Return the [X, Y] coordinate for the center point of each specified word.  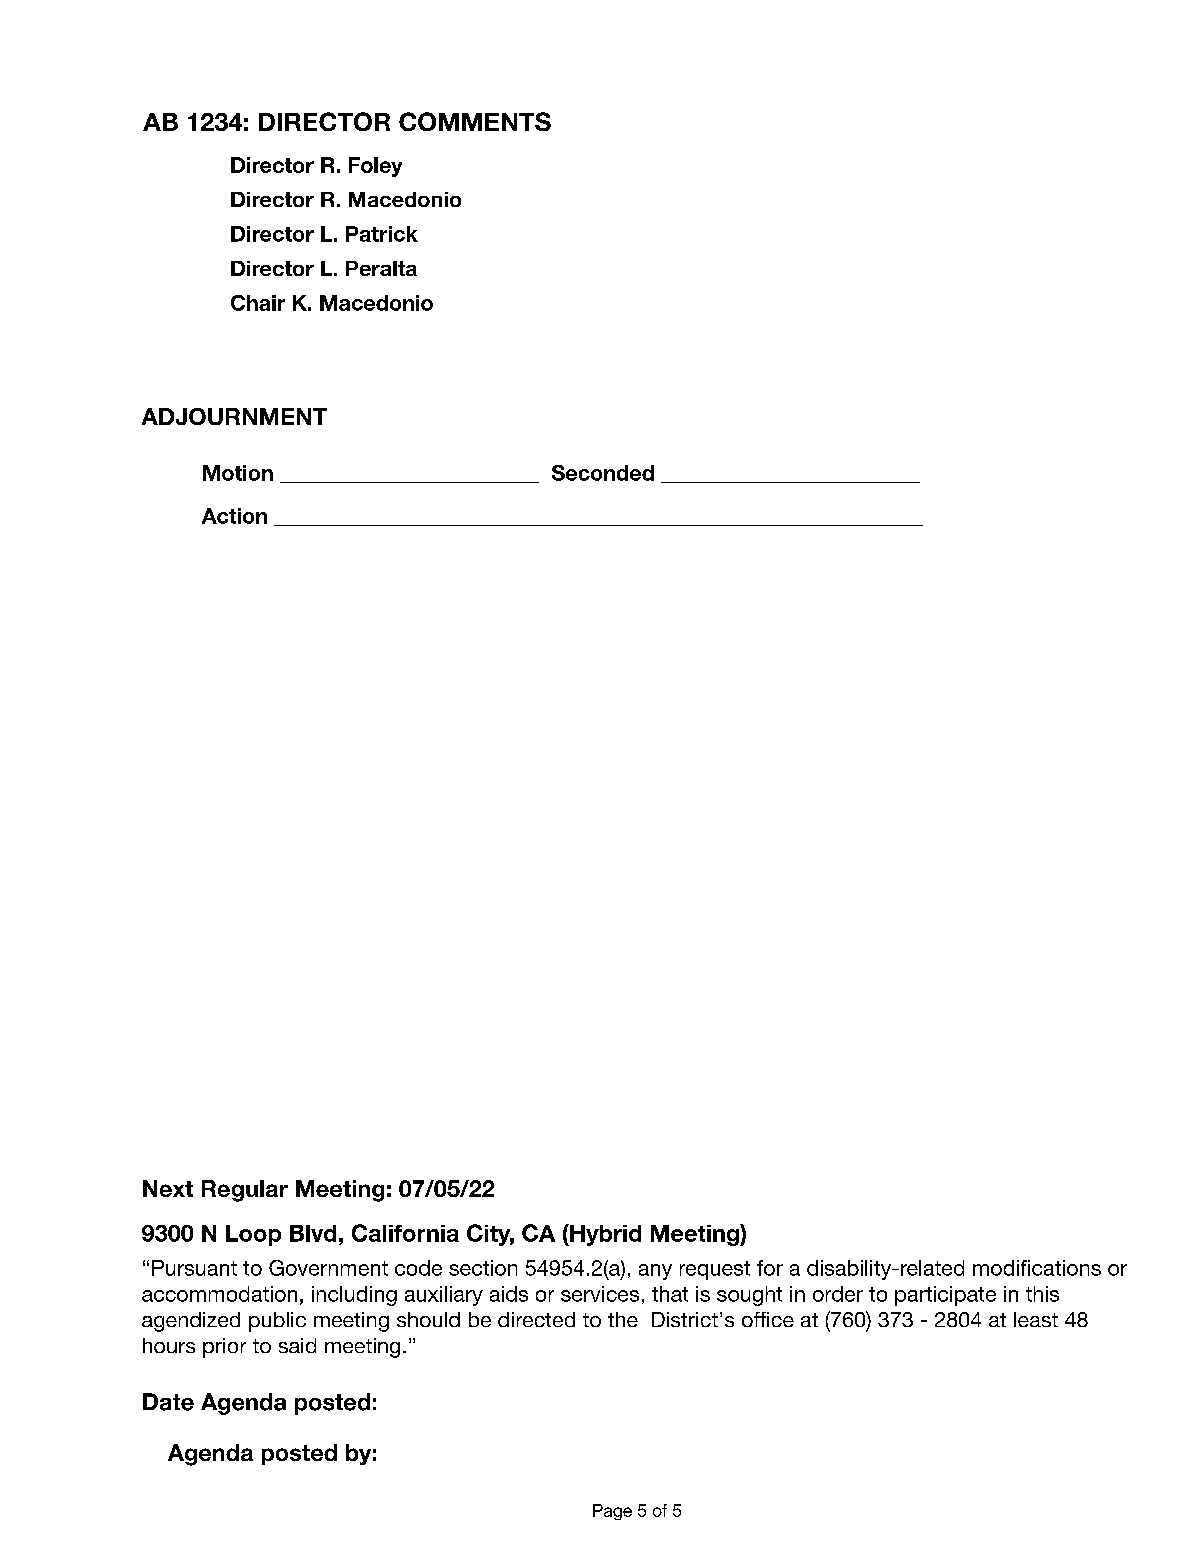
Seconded [603, 473]
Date [168, 1402]
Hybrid [604, 1235]
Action [234, 516]
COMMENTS [475, 121]
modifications [1037, 1268]
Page [612, 1512]
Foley [375, 167]
